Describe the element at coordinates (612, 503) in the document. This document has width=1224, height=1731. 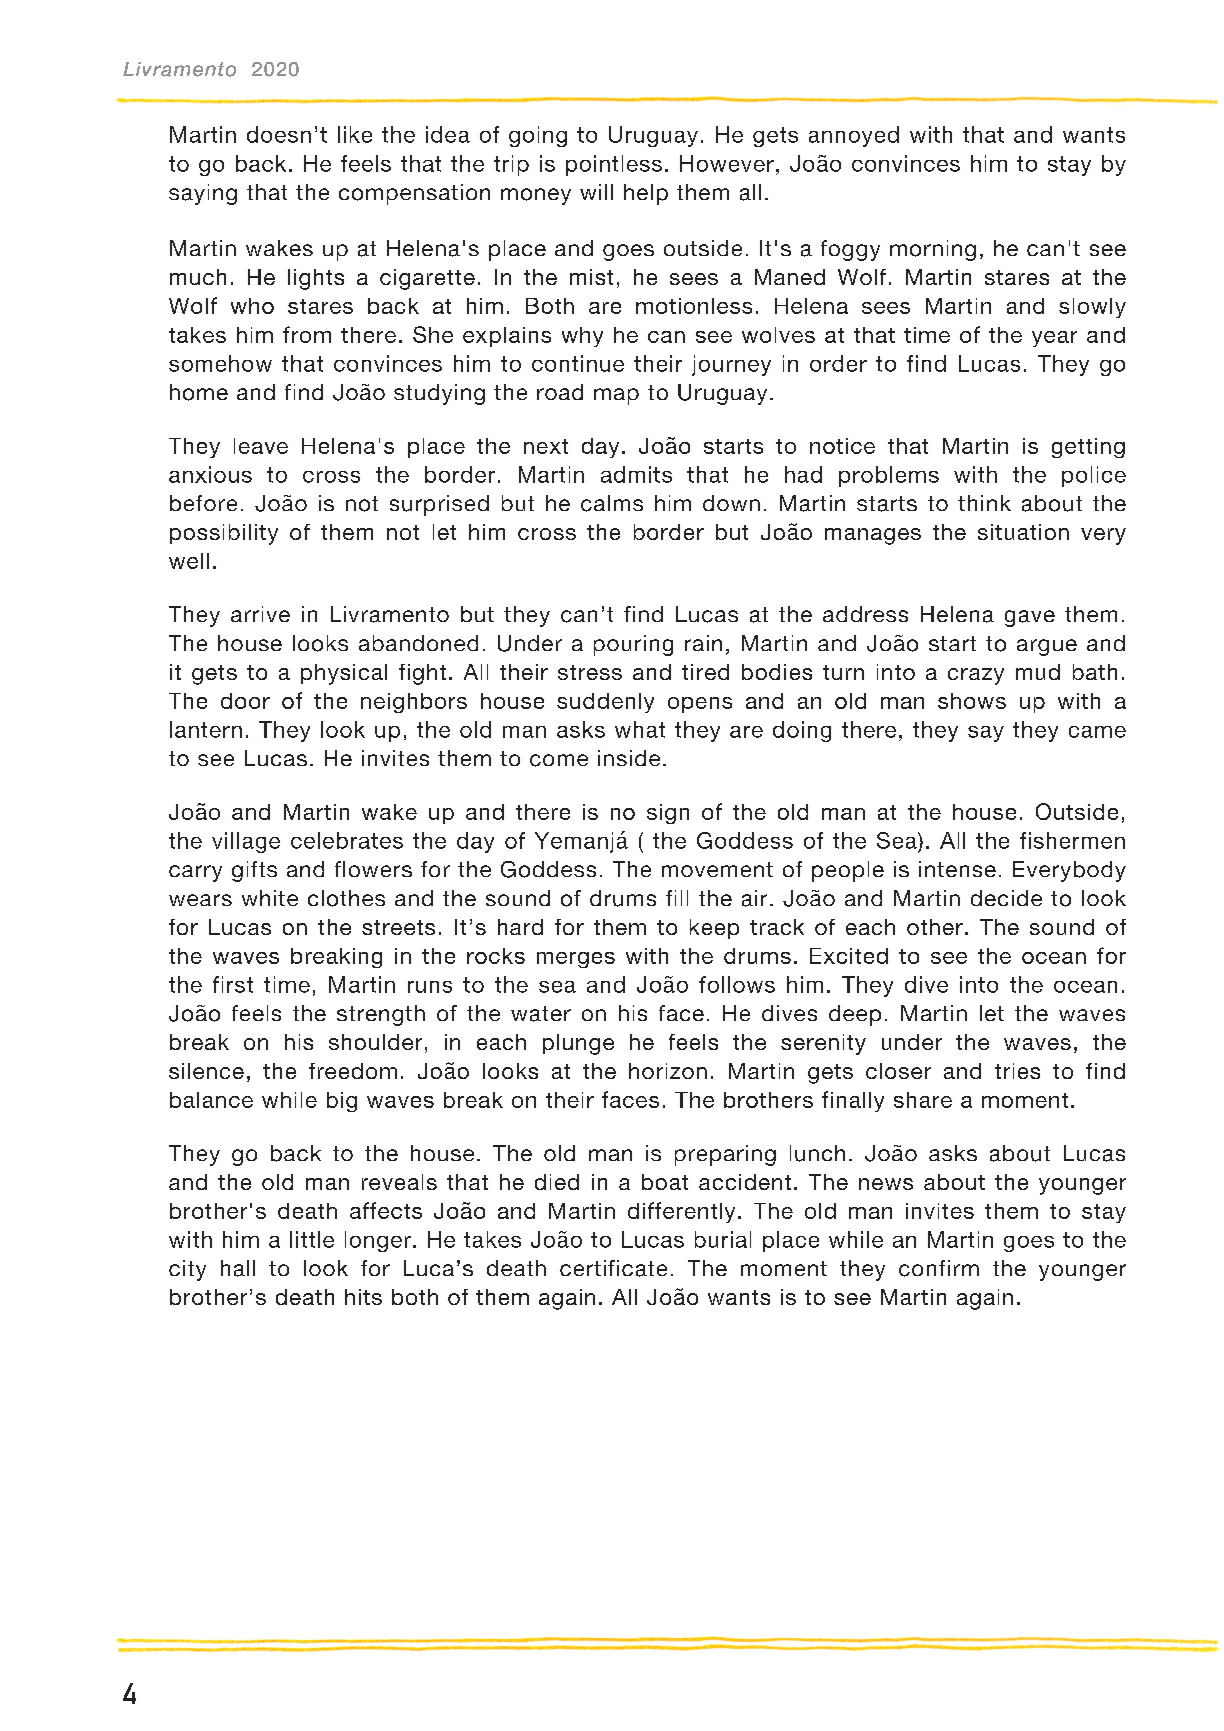
I see `calms` at that location.
